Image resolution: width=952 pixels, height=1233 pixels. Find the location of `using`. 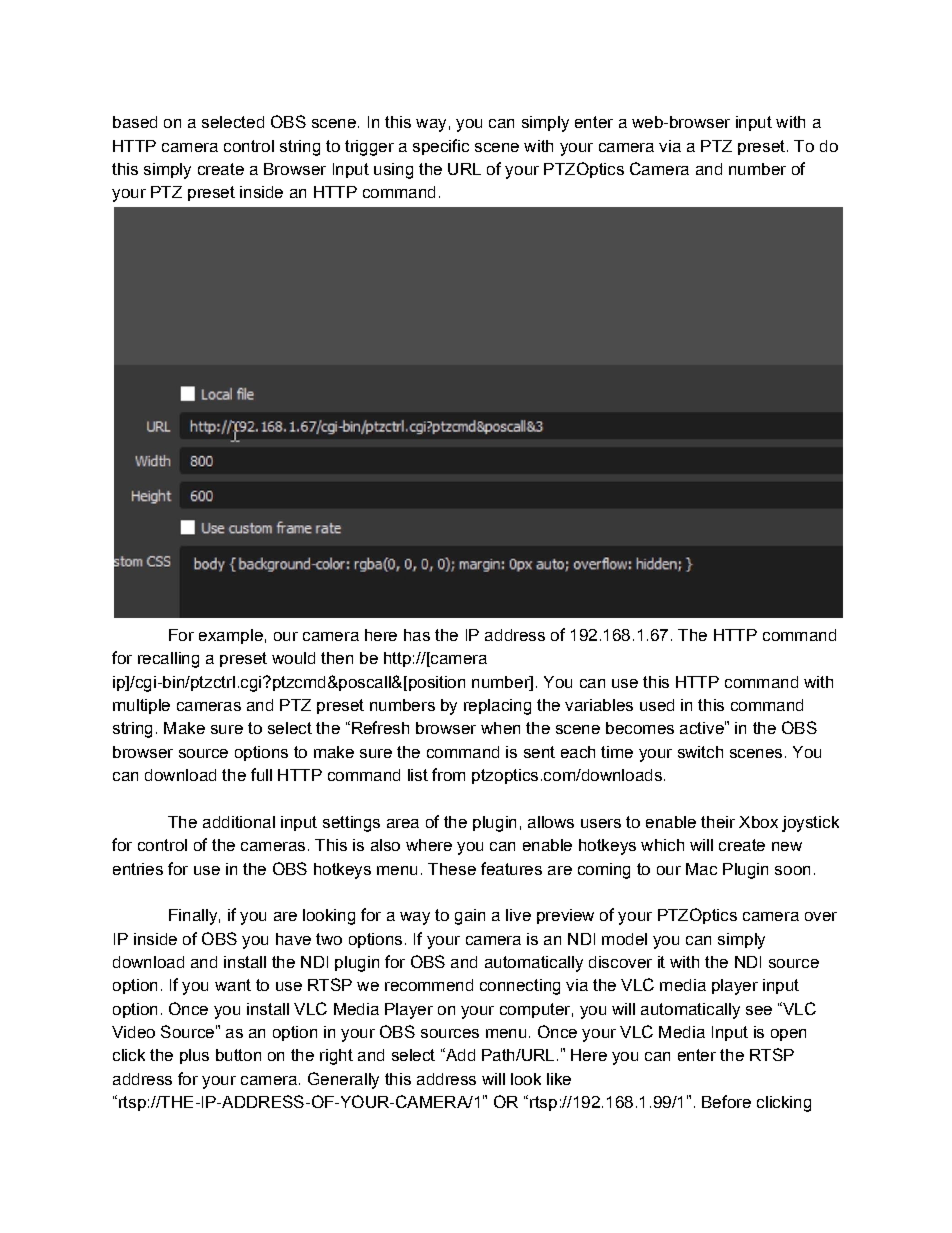

using is located at coordinates (393, 171).
